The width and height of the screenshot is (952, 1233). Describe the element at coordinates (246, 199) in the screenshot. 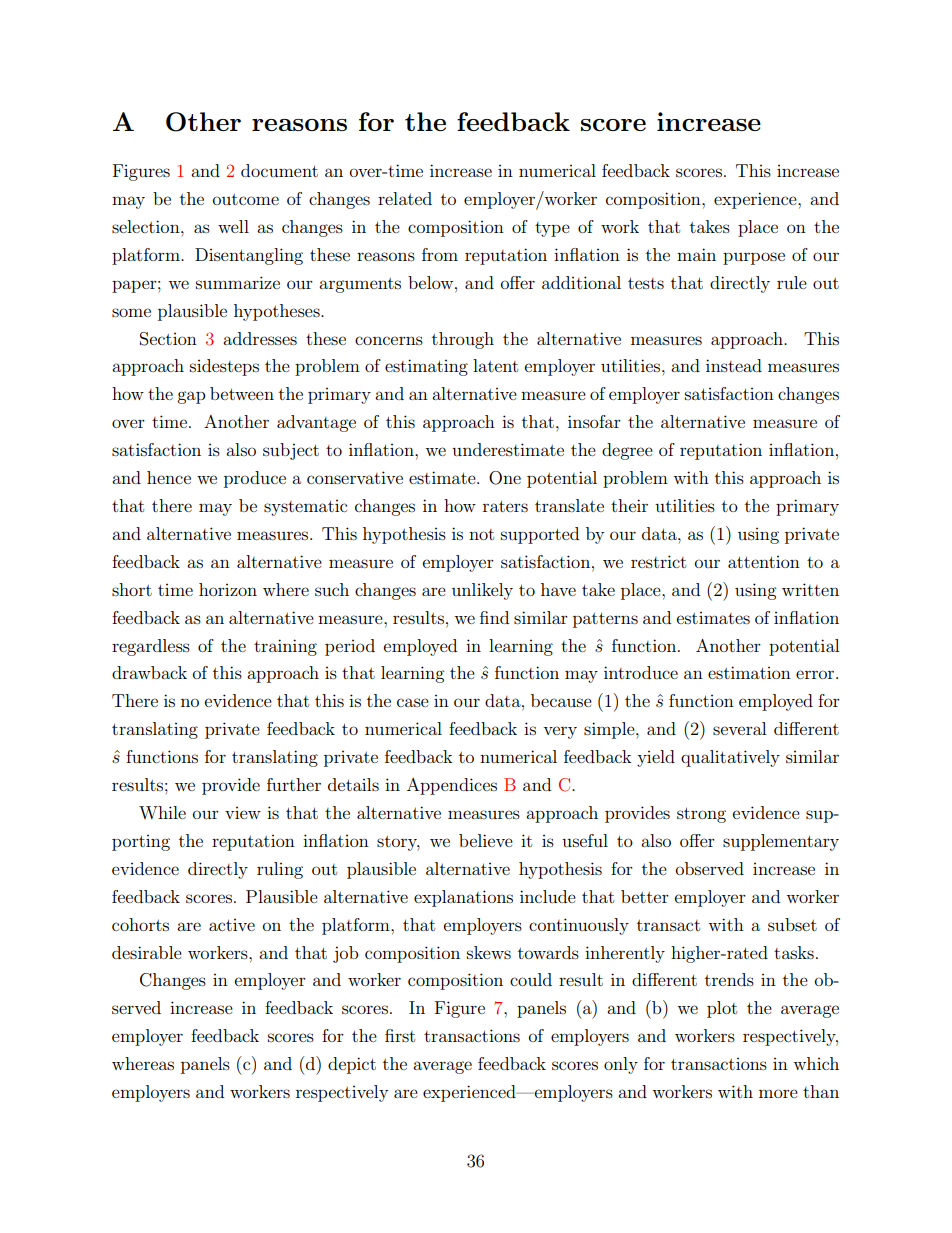

I see `outcome` at that location.
